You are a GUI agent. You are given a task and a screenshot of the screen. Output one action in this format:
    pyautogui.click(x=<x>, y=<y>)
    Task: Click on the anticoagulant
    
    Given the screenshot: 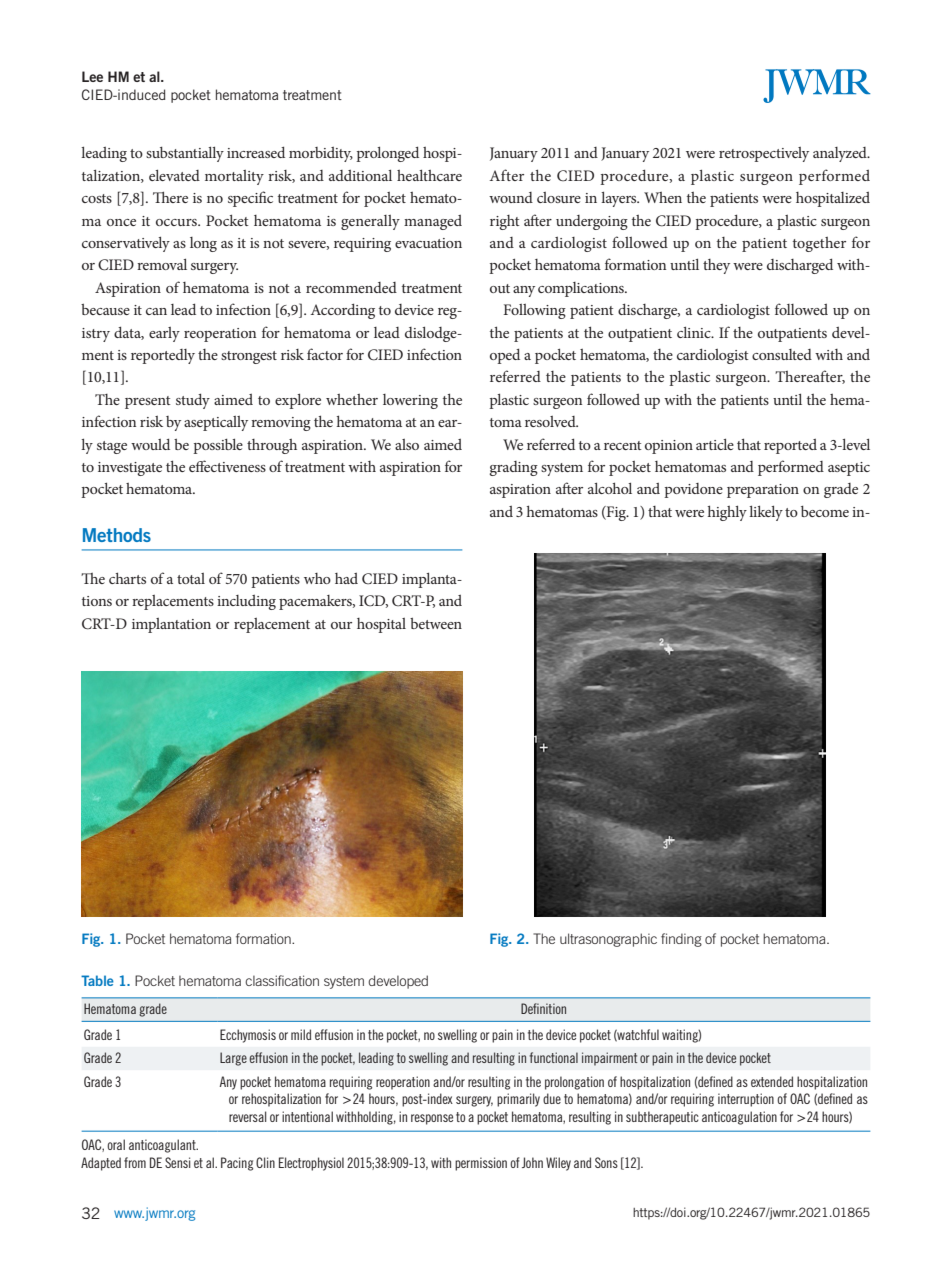 What is the action you would take?
    pyautogui.click(x=163, y=1146)
